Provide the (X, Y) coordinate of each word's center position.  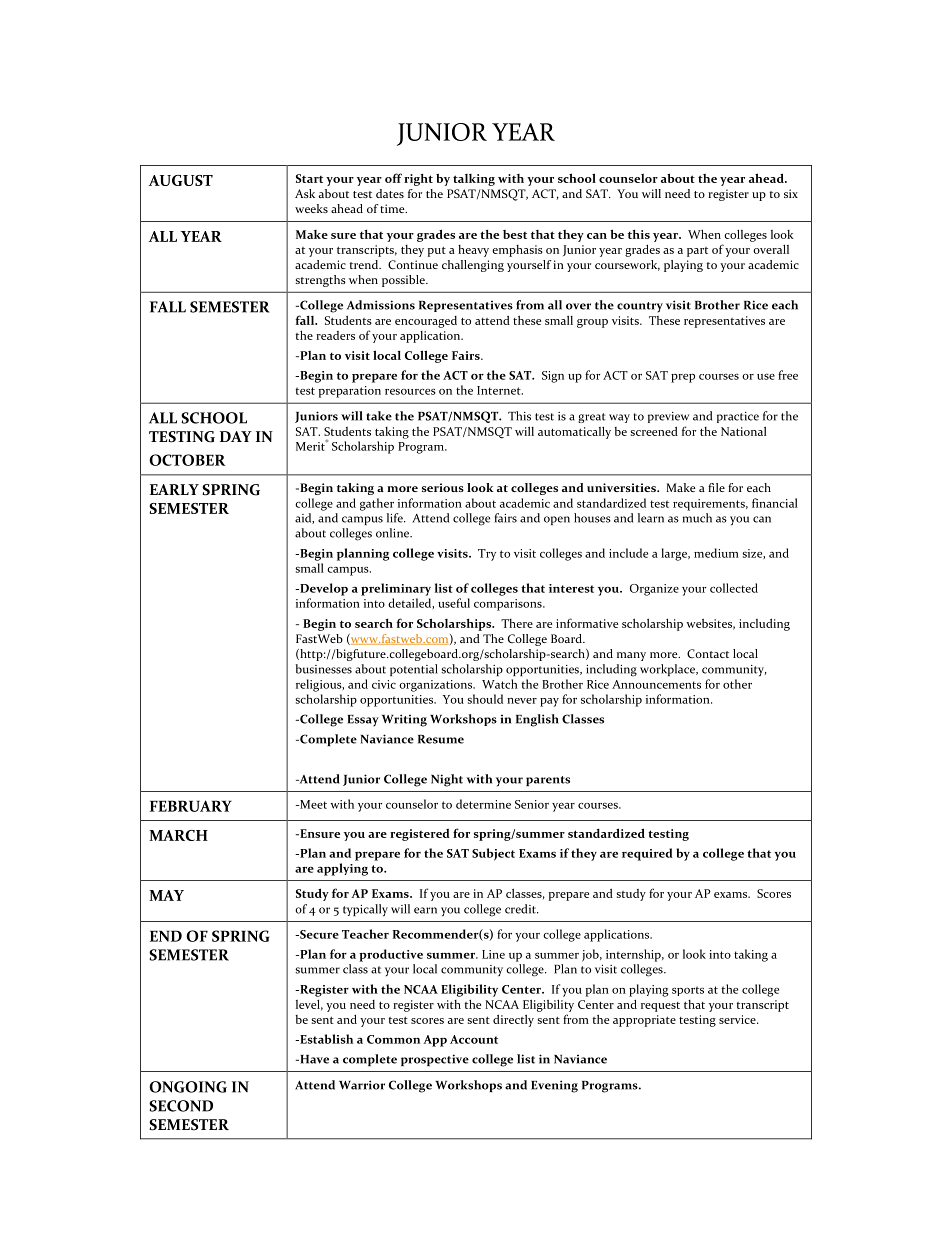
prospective (435, 1060)
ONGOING (188, 1087)
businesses (324, 669)
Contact (708, 653)
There (517, 623)
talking (474, 180)
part (697, 252)
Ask (305, 193)
